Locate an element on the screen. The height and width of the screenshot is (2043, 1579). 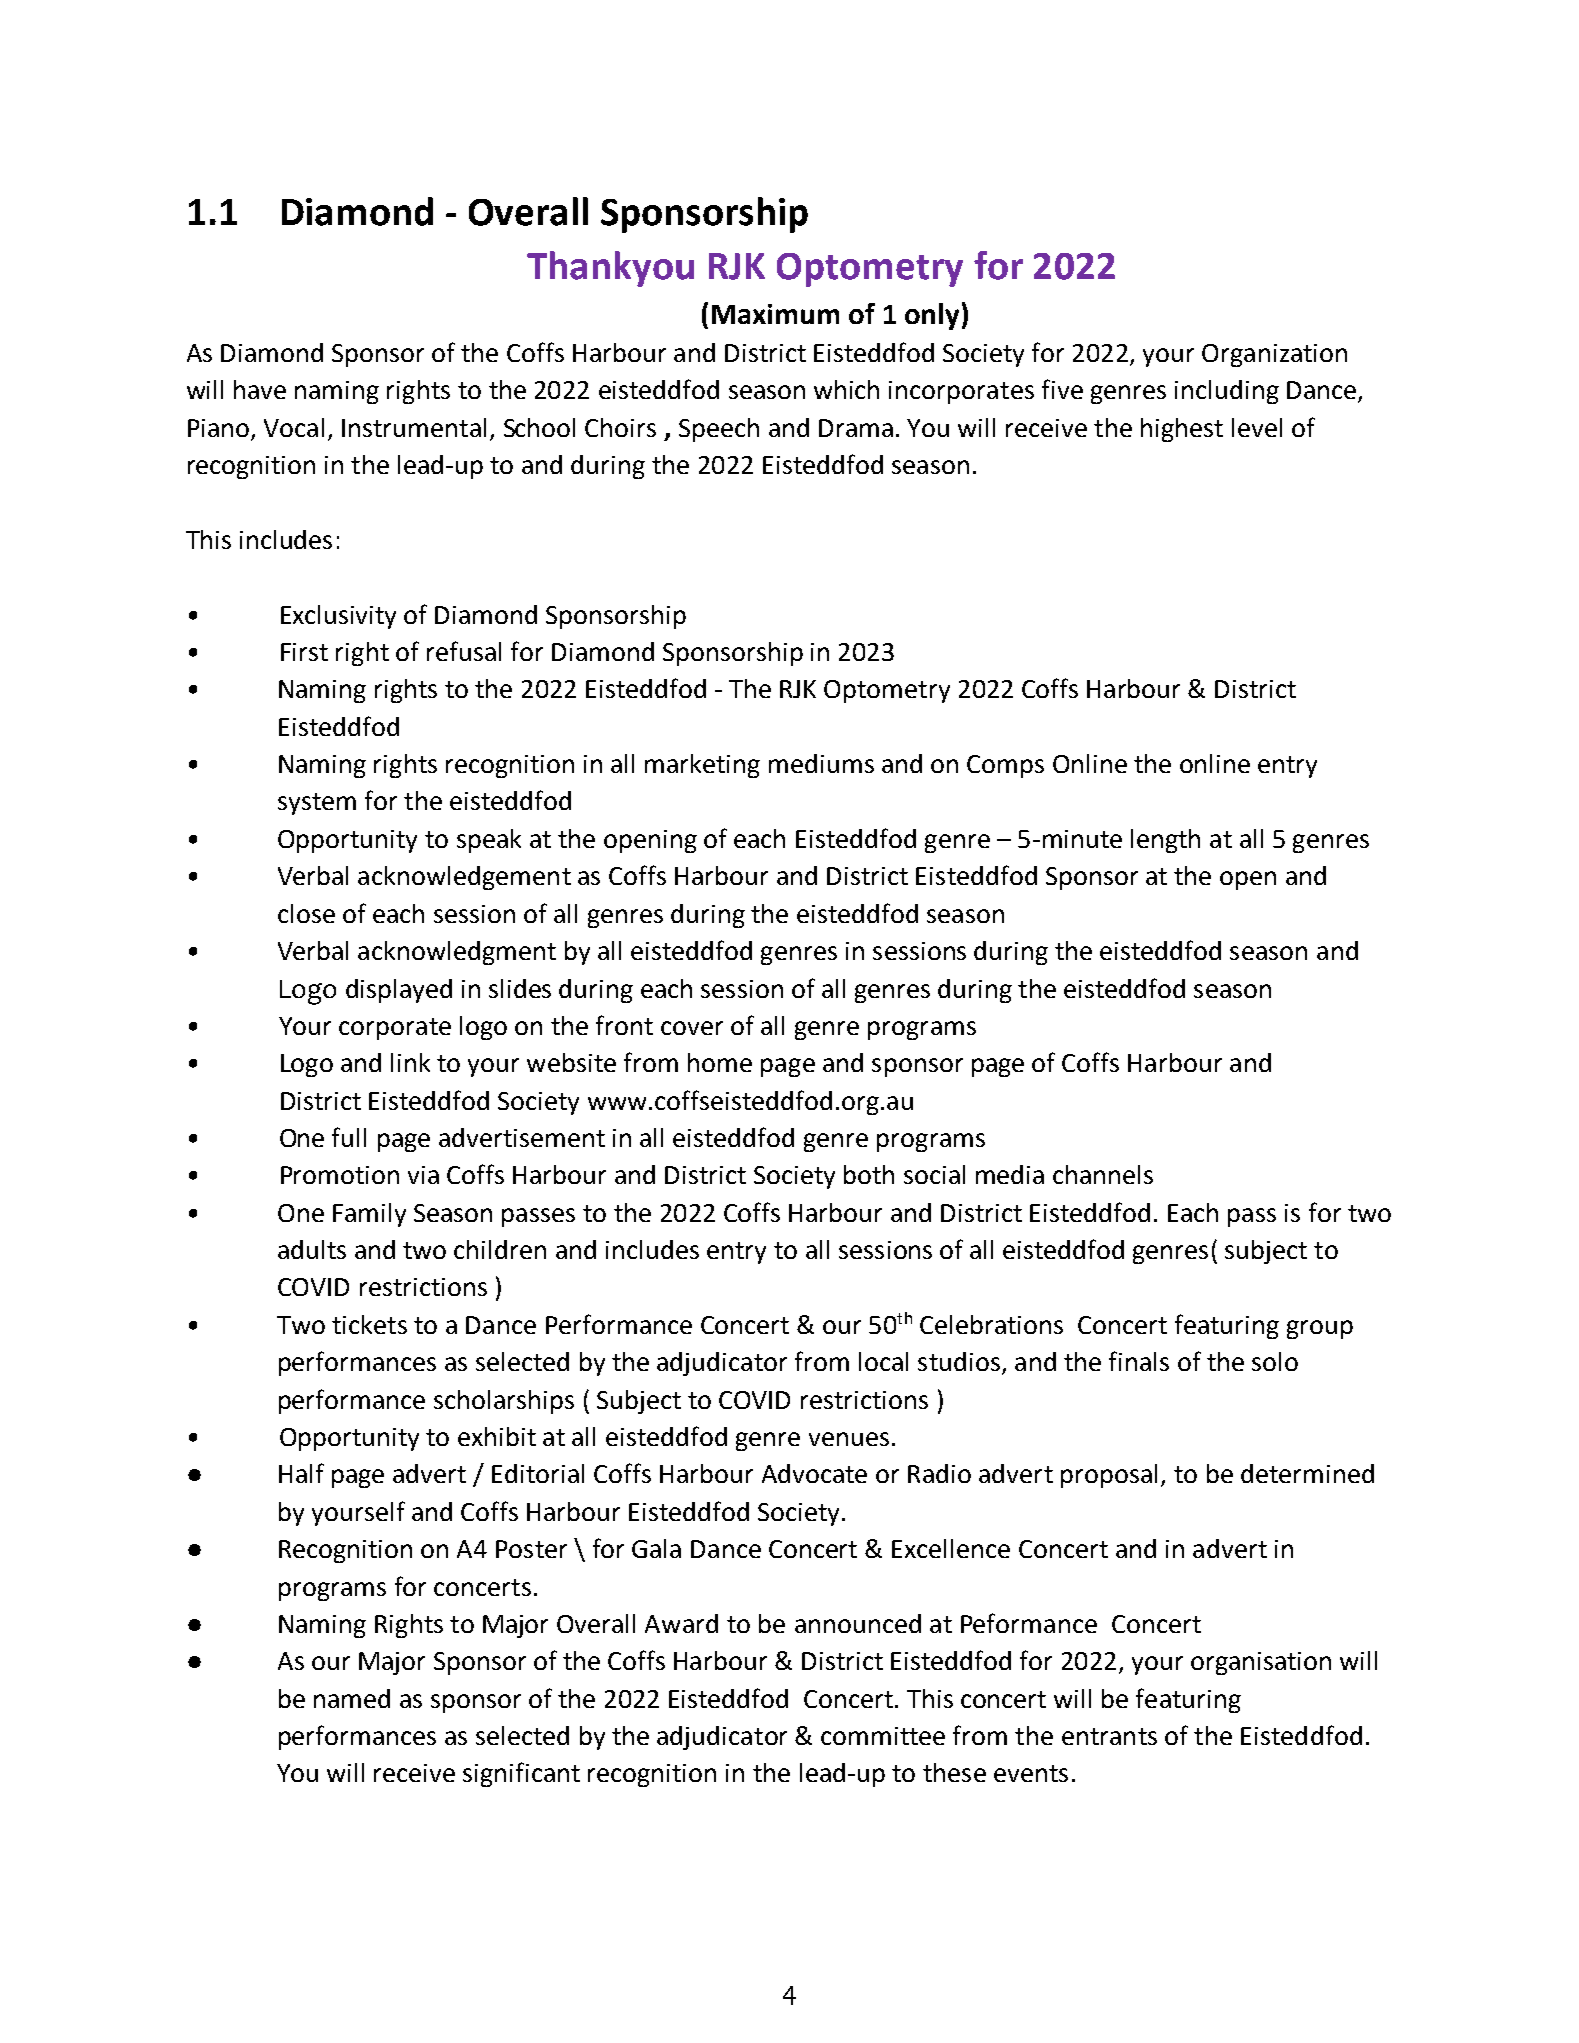
Instrumental is located at coordinates (414, 427).
